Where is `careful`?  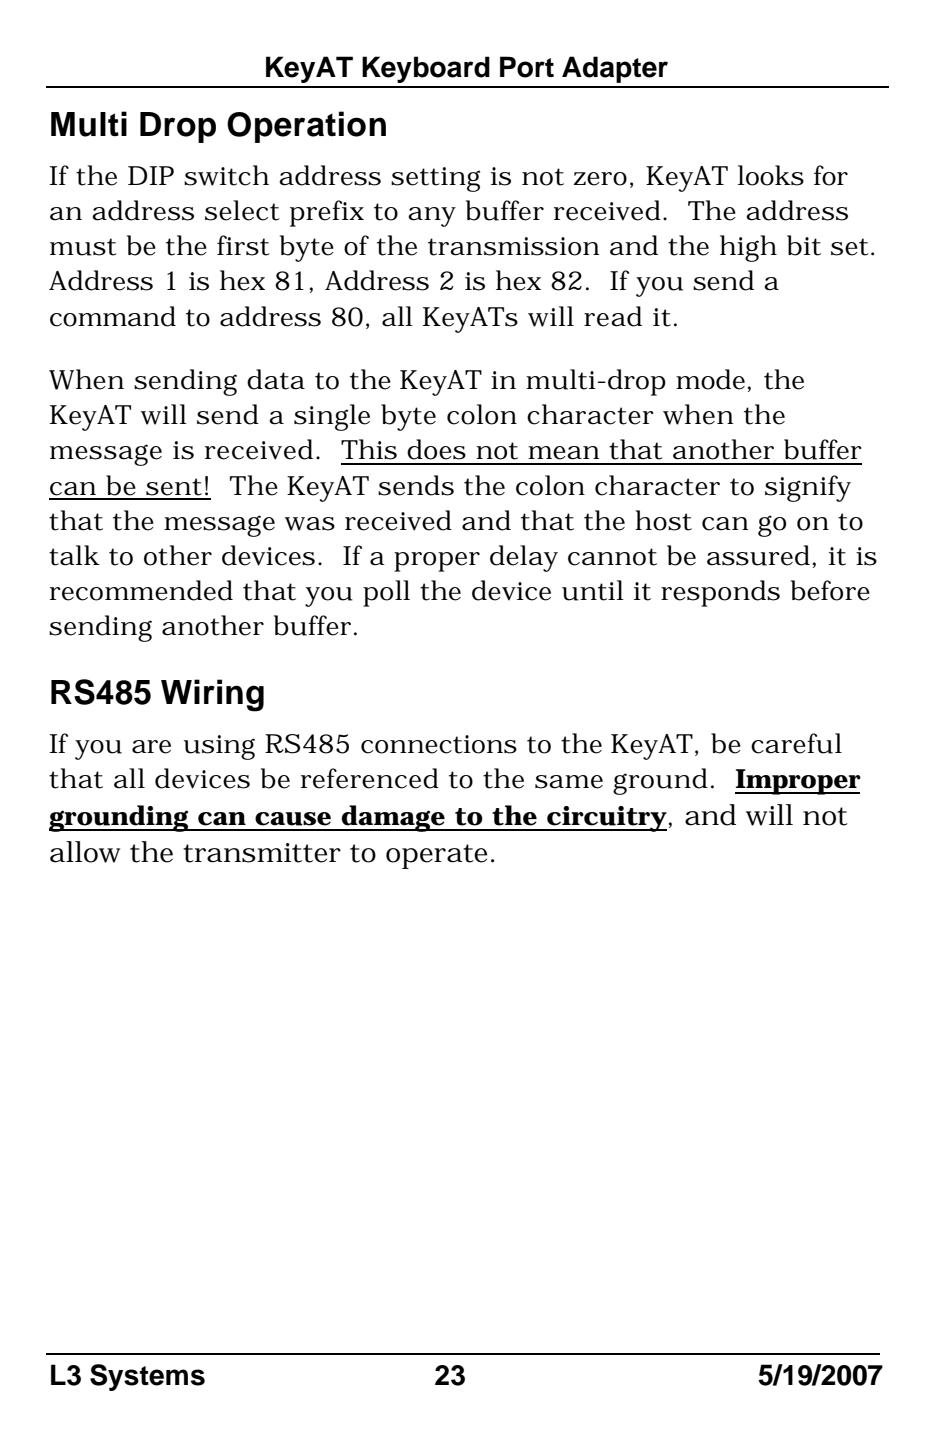 careful is located at coordinates (796, 743).
